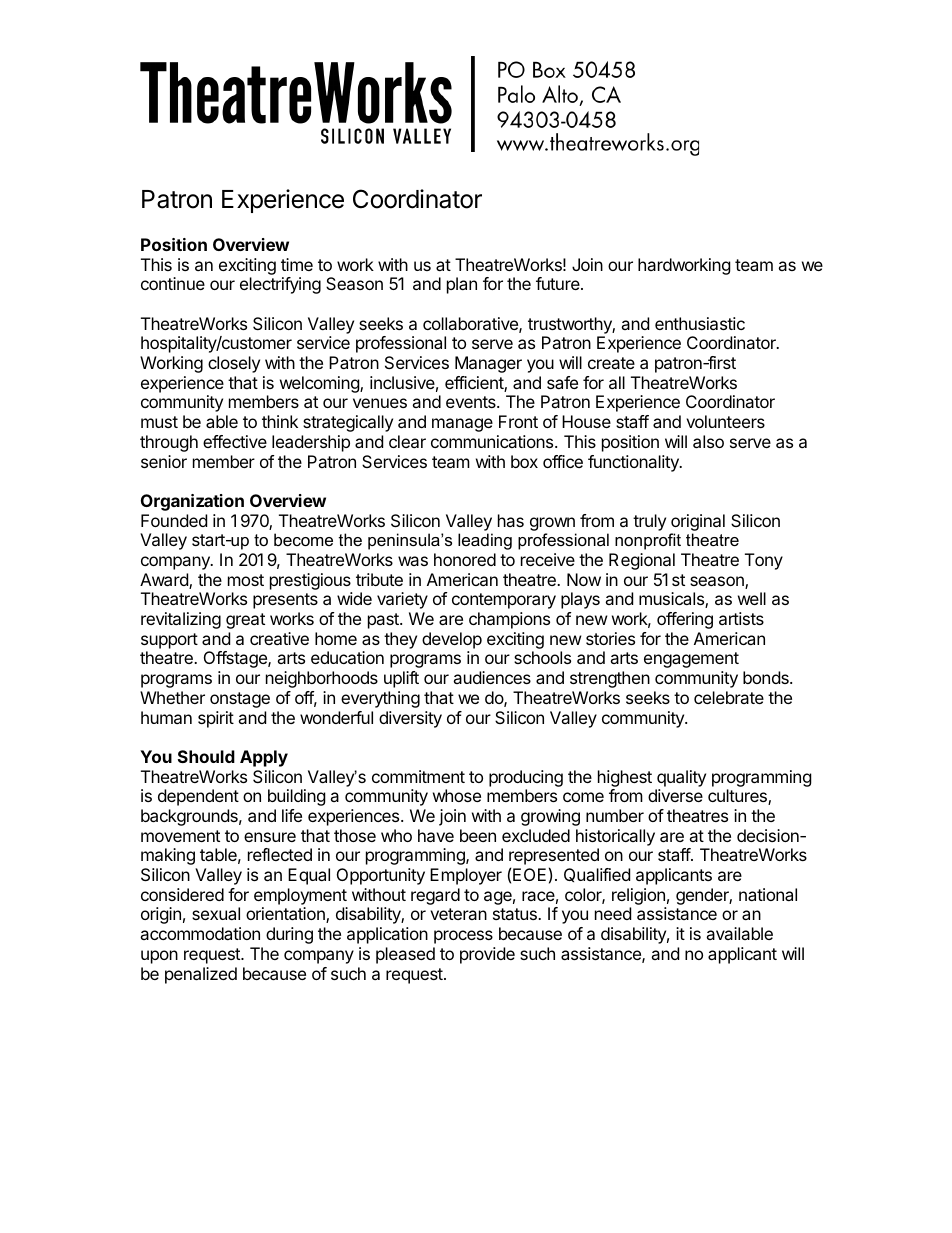 This screenshot has width=952, height=1233. I want to click on offering, so click(685, 620).
